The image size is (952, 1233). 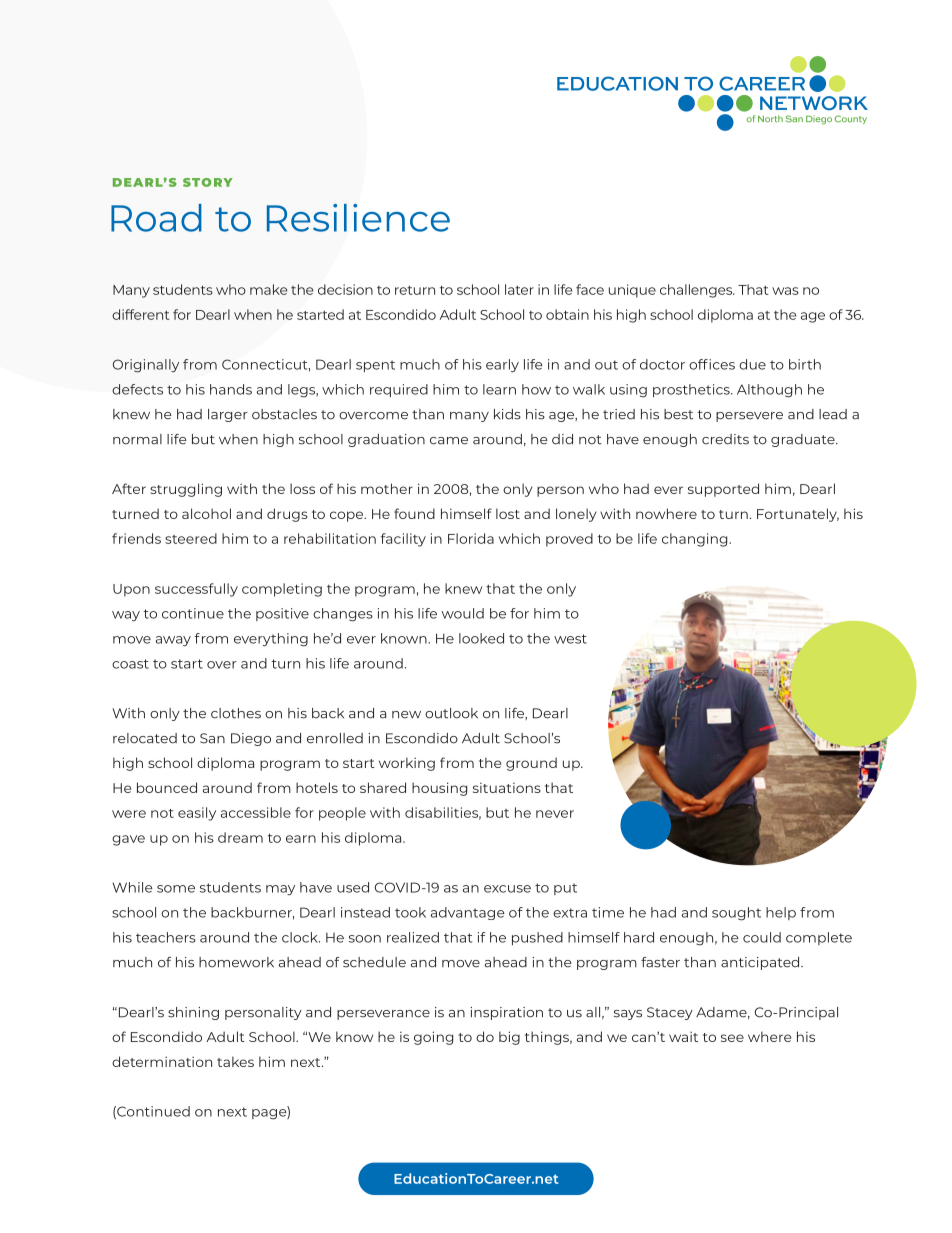 I want to click on situations, so click(x=507, y=788).
